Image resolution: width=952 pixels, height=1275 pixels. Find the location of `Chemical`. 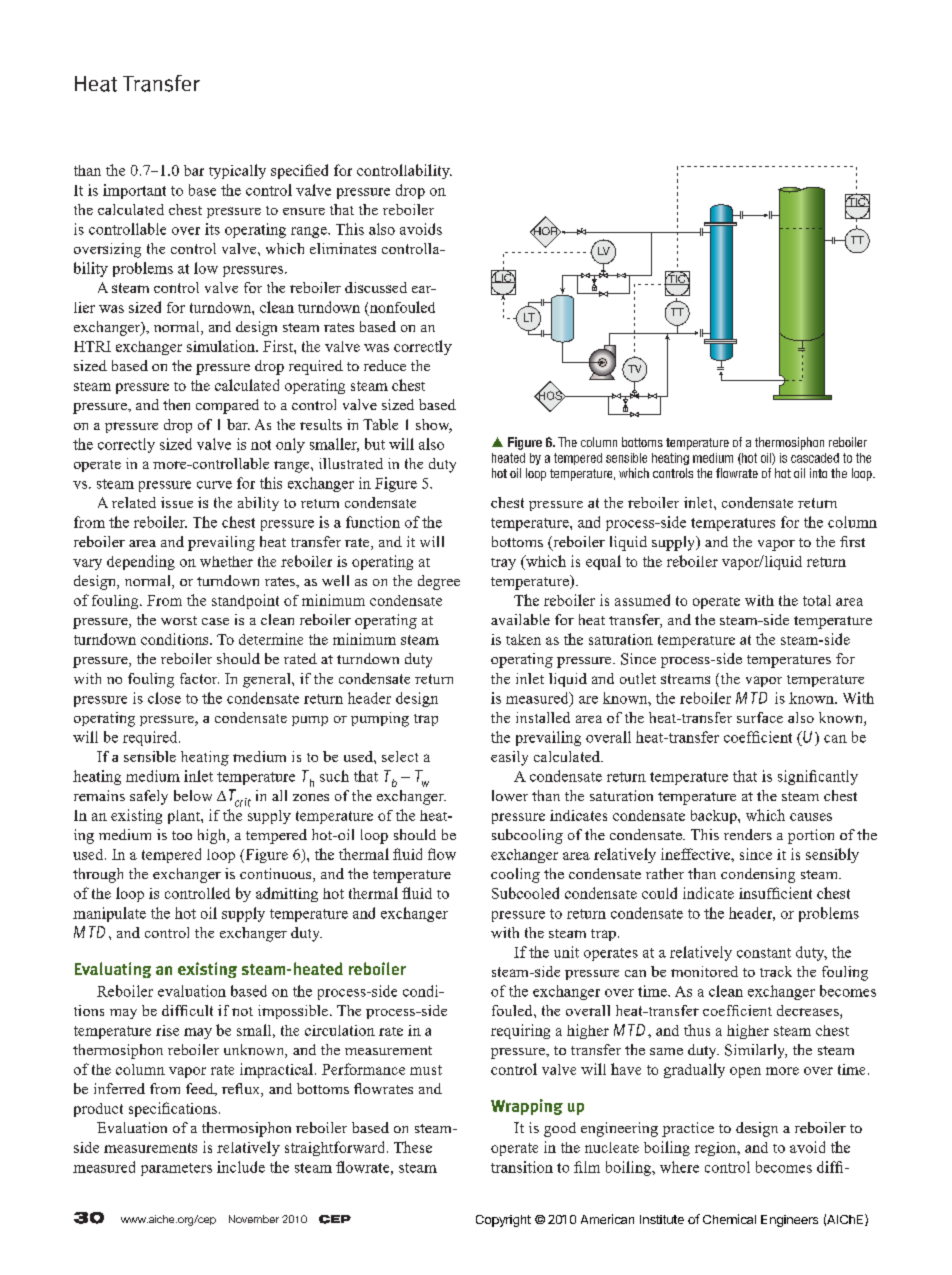

Chemical is located at coordinates (729, 1219).
